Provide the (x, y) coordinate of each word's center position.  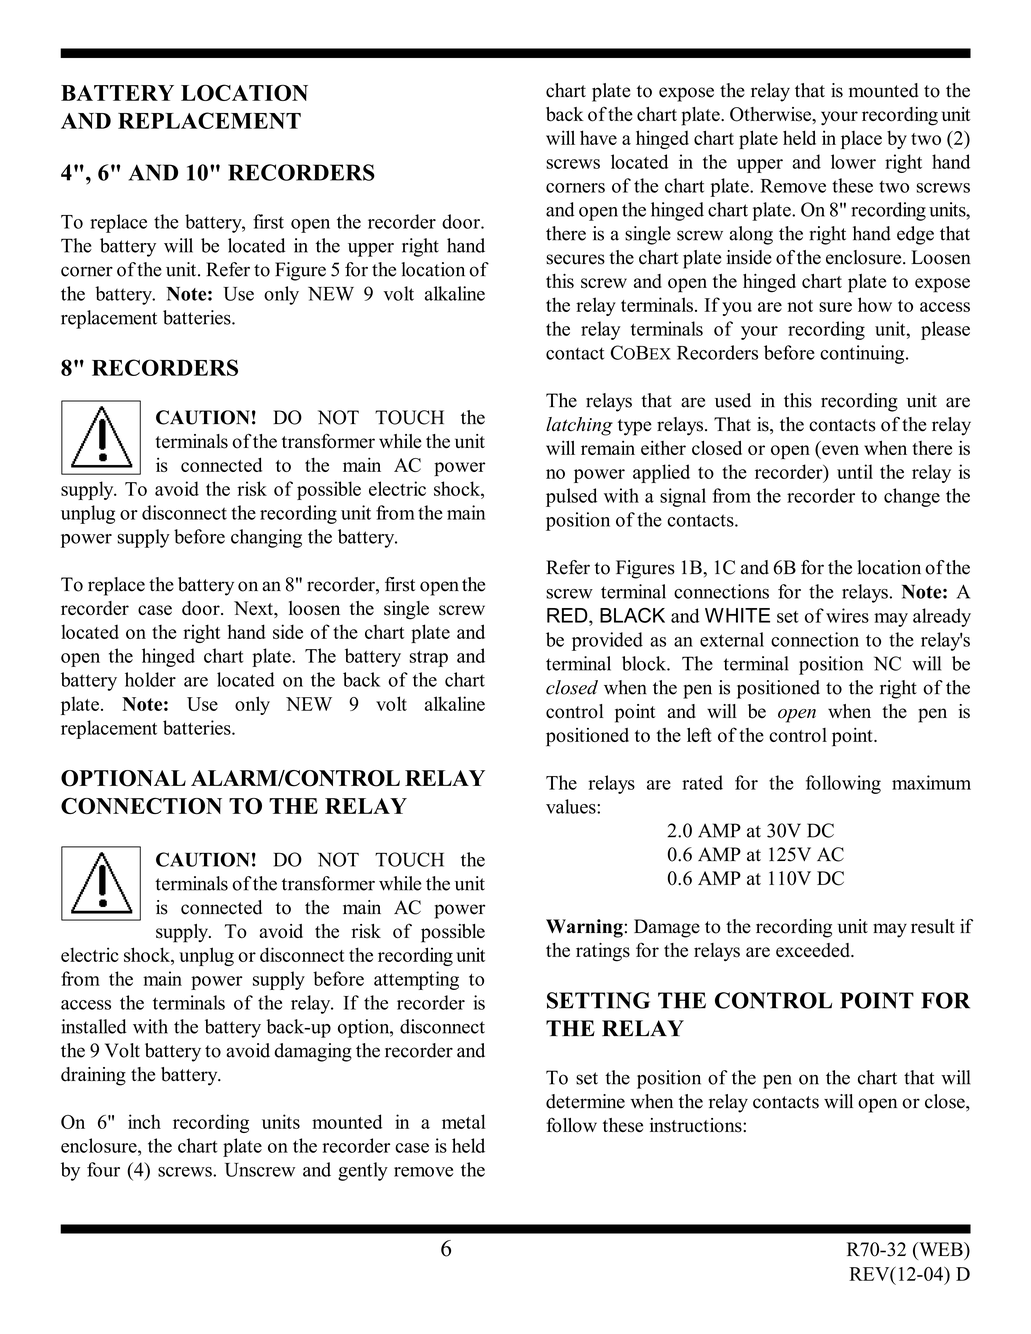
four (103, 1169)
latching (579, 426)
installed (94, 1026)
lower (853, 161)
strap (428, 659)
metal (464, 1121)
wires (847, 615)
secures (575, 259)
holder (150, 679)
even (840, 450)
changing (266, 538)
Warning (584, 928)
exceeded (814, 950)
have (598, 137)
